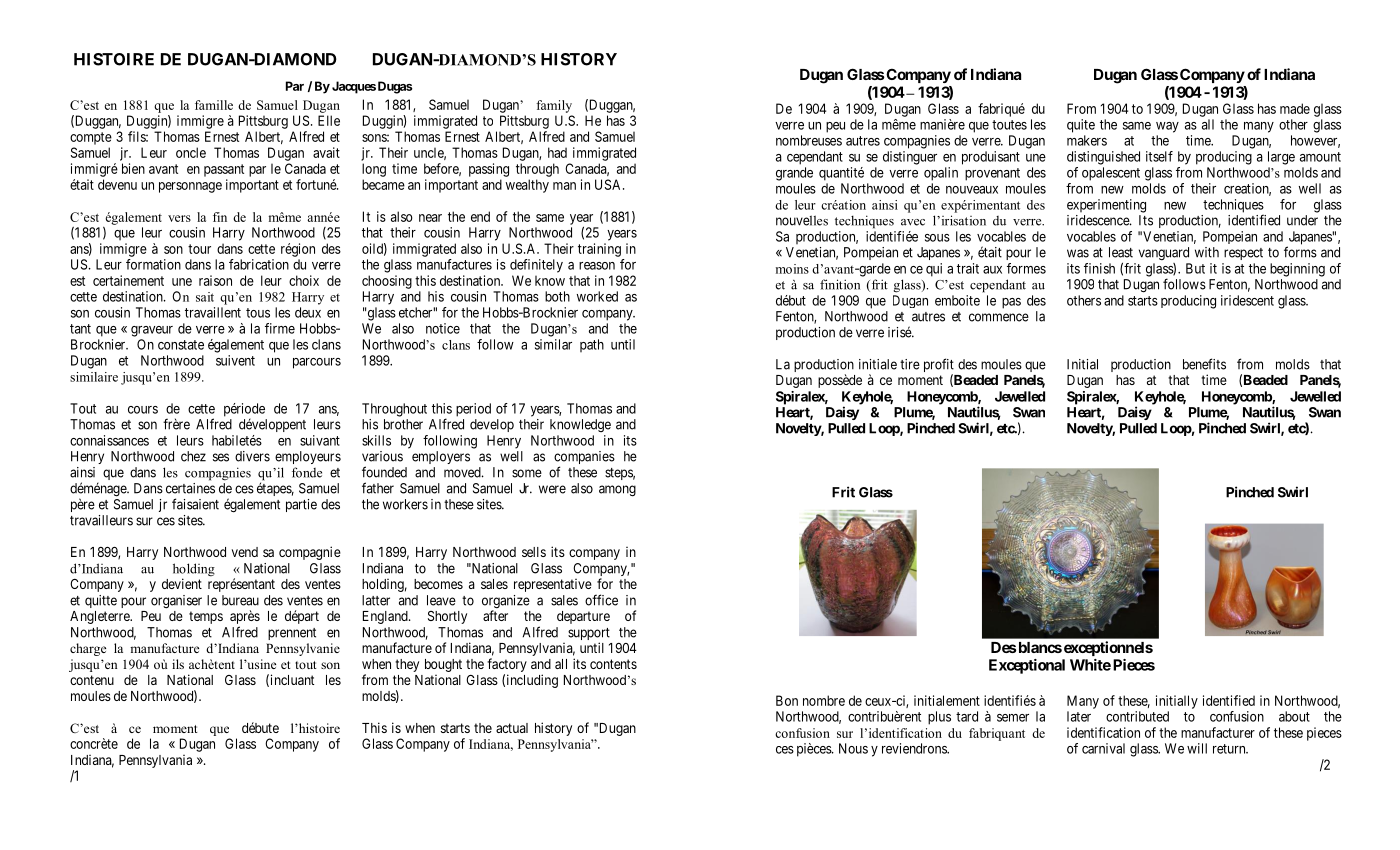 Image resolution: width=1400 pixels, height=850 pixels. I want to click on family, so click(554, 106).
